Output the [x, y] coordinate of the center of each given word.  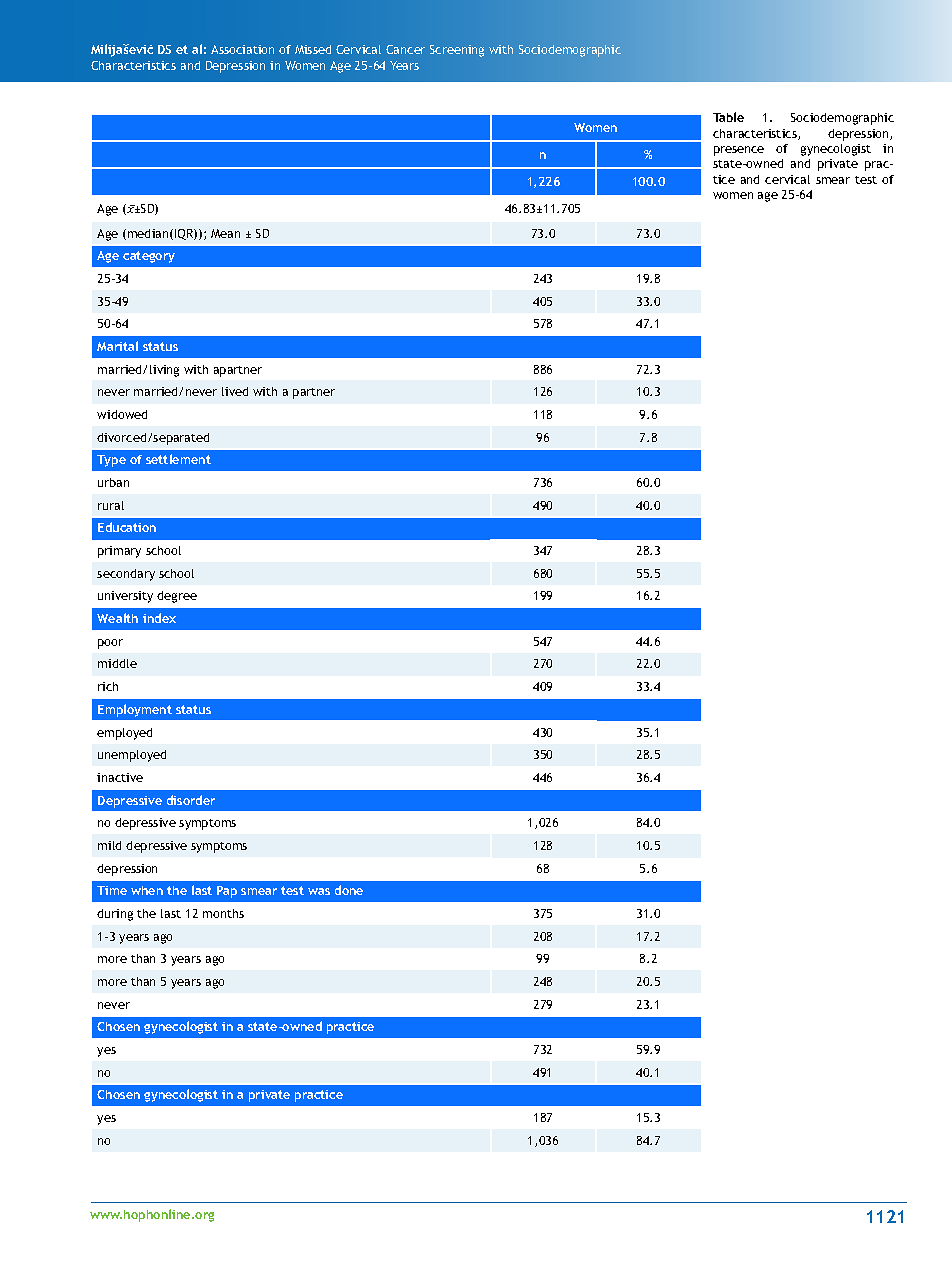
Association [242, 49]
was [319, 891]
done [349, 890]
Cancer [405, 49]
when [147, 890]
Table [728, 117]
